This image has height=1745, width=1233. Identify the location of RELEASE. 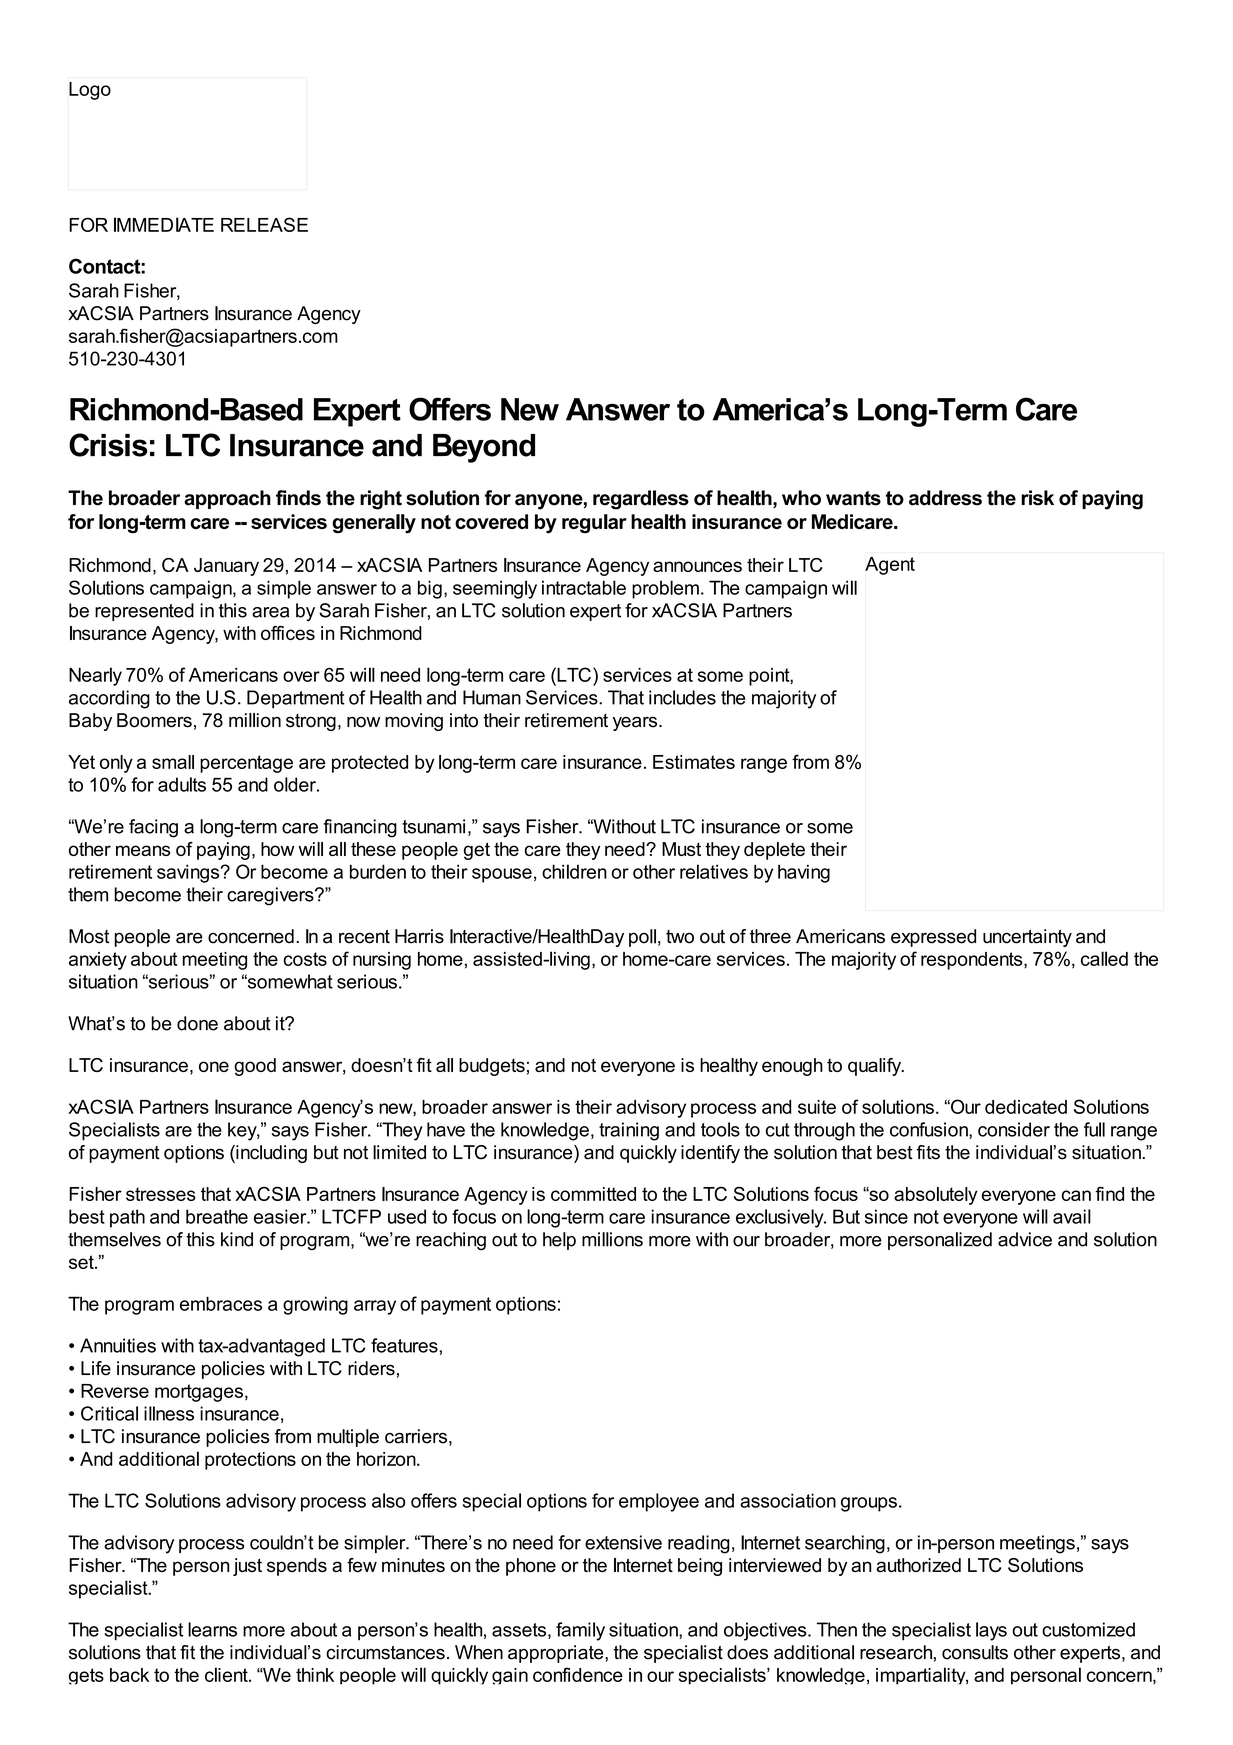
(264, 224).
